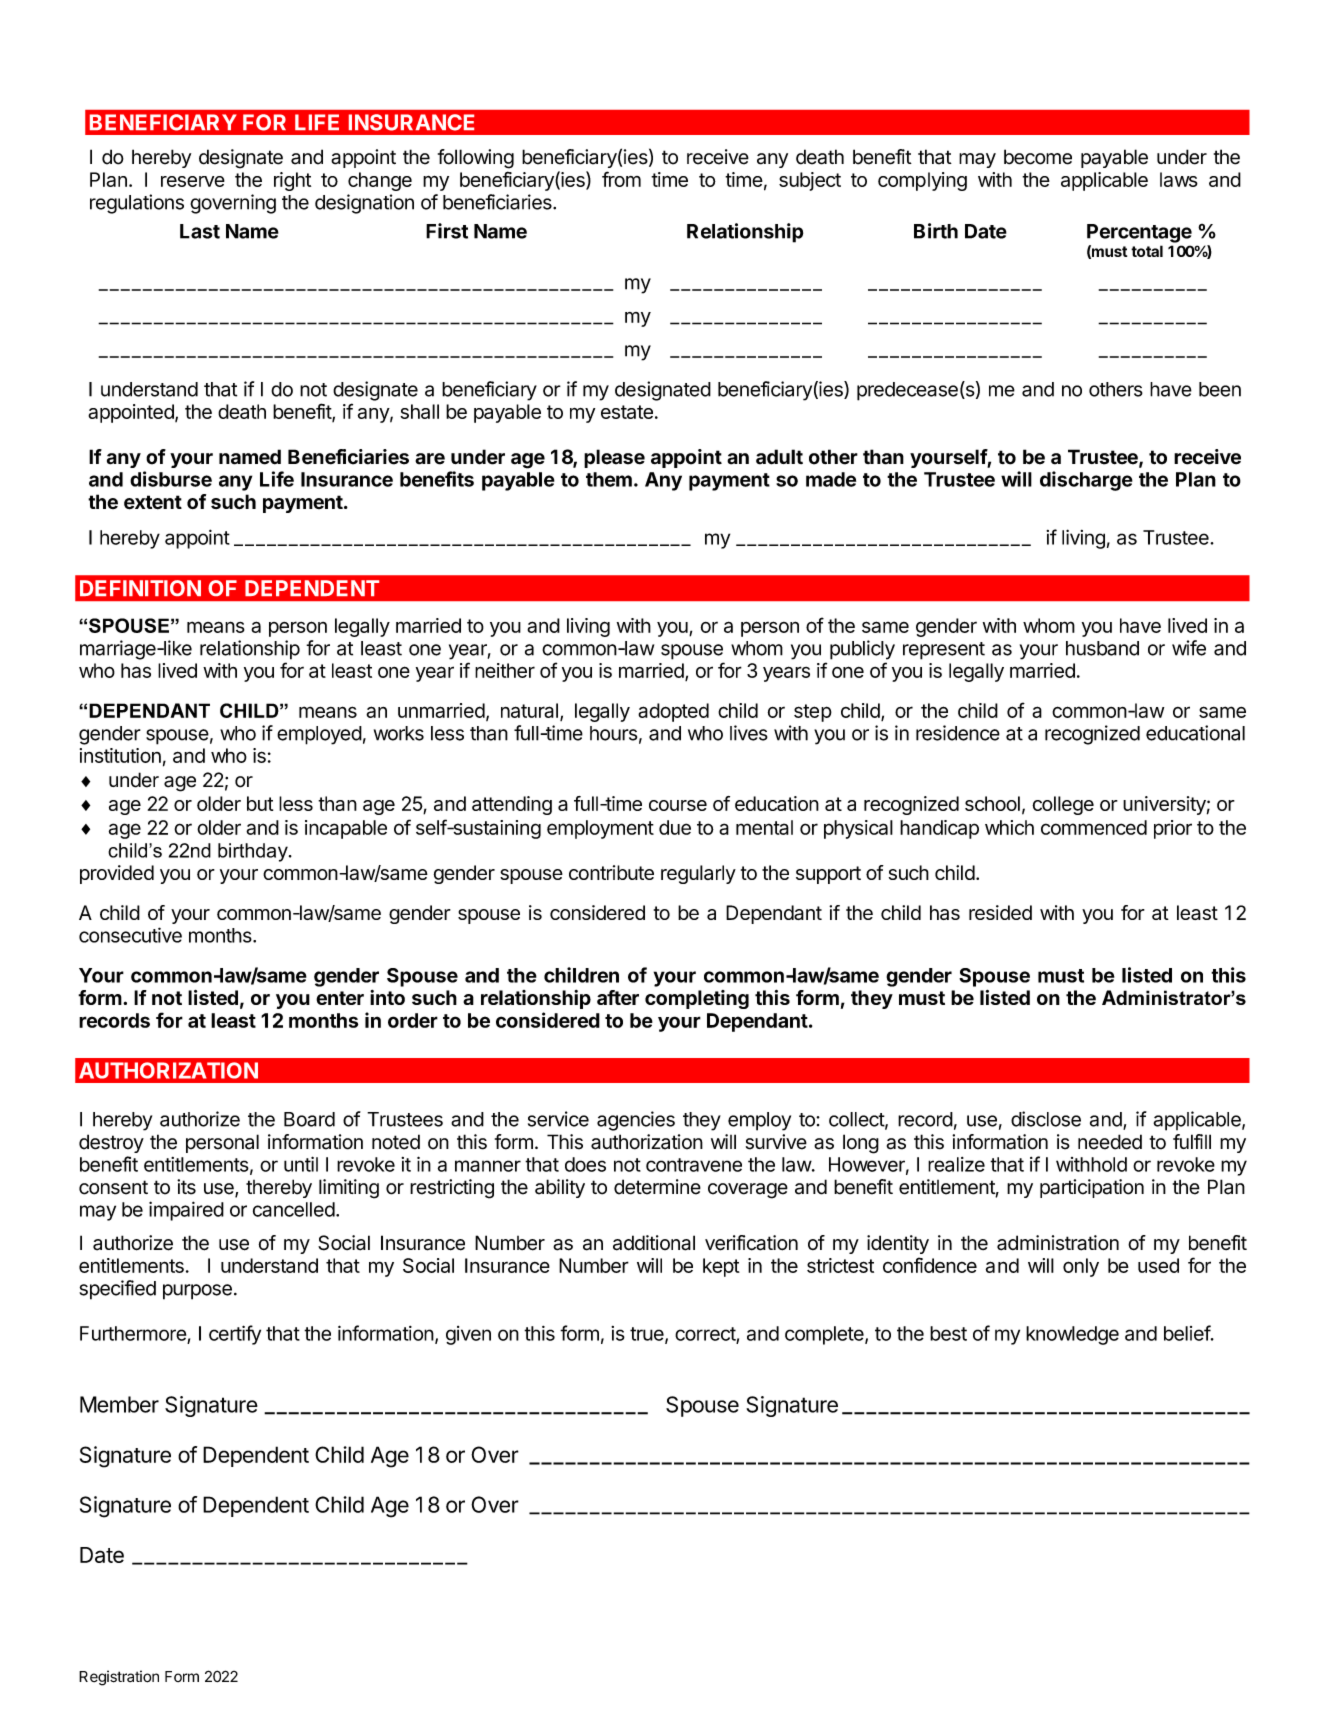  Describe the element at coordinates (698, 874) in the screenshot. I see `regularly` at that location.
